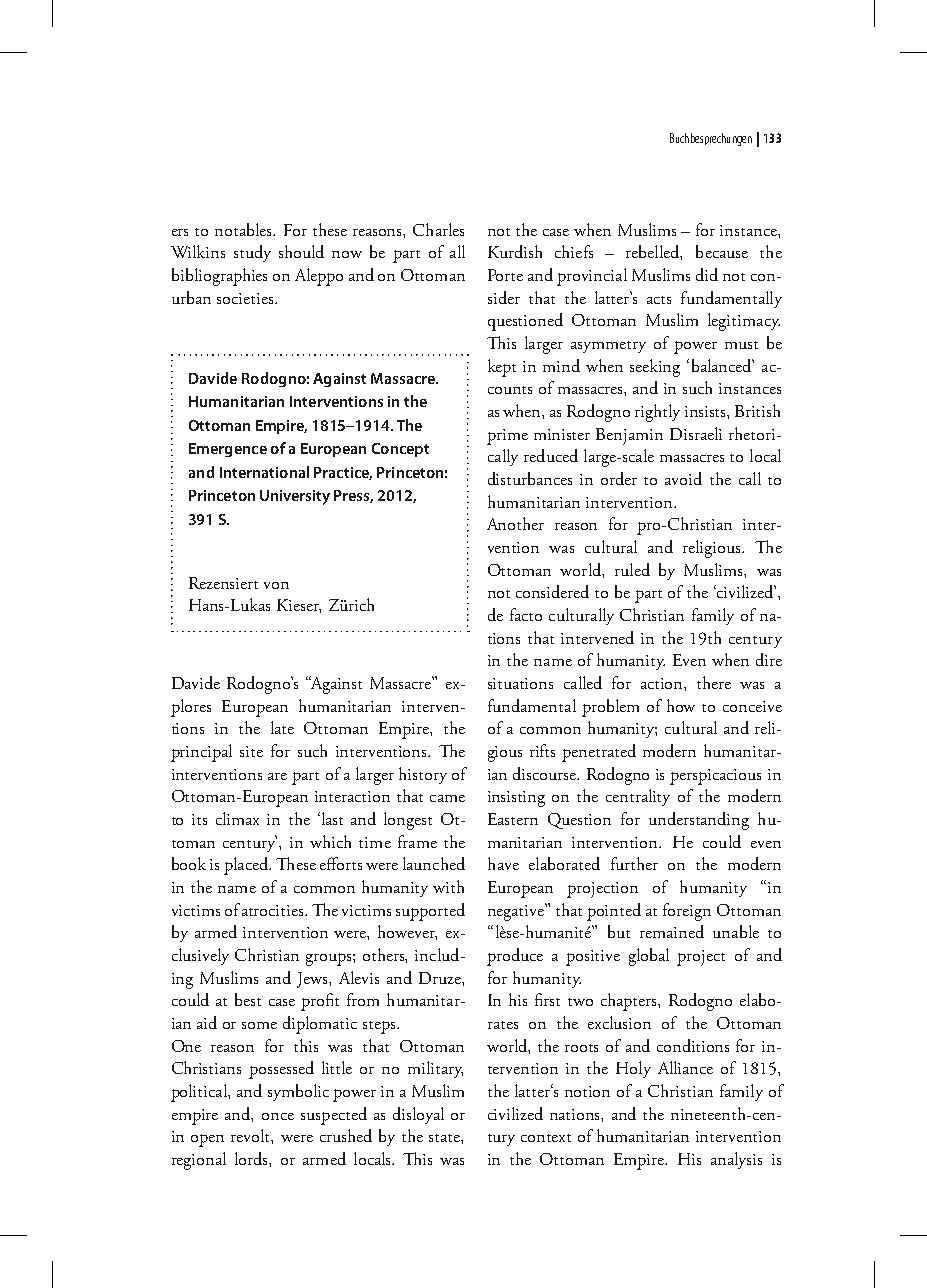 This document has width=927, height=1288. I want to click on von, so click(276, 585).
